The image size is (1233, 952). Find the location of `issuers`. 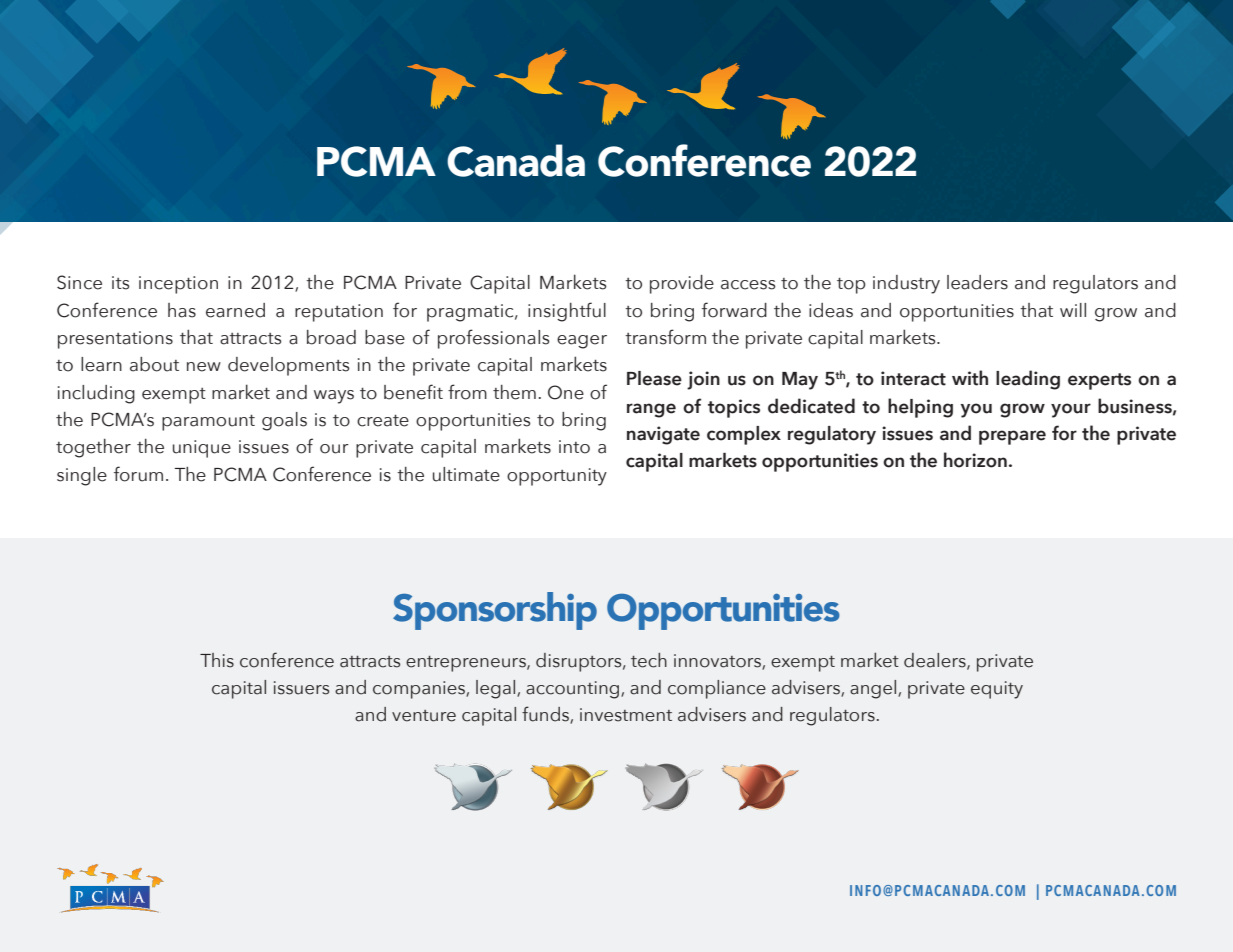

issuers is located at coordinates (301, 688).
